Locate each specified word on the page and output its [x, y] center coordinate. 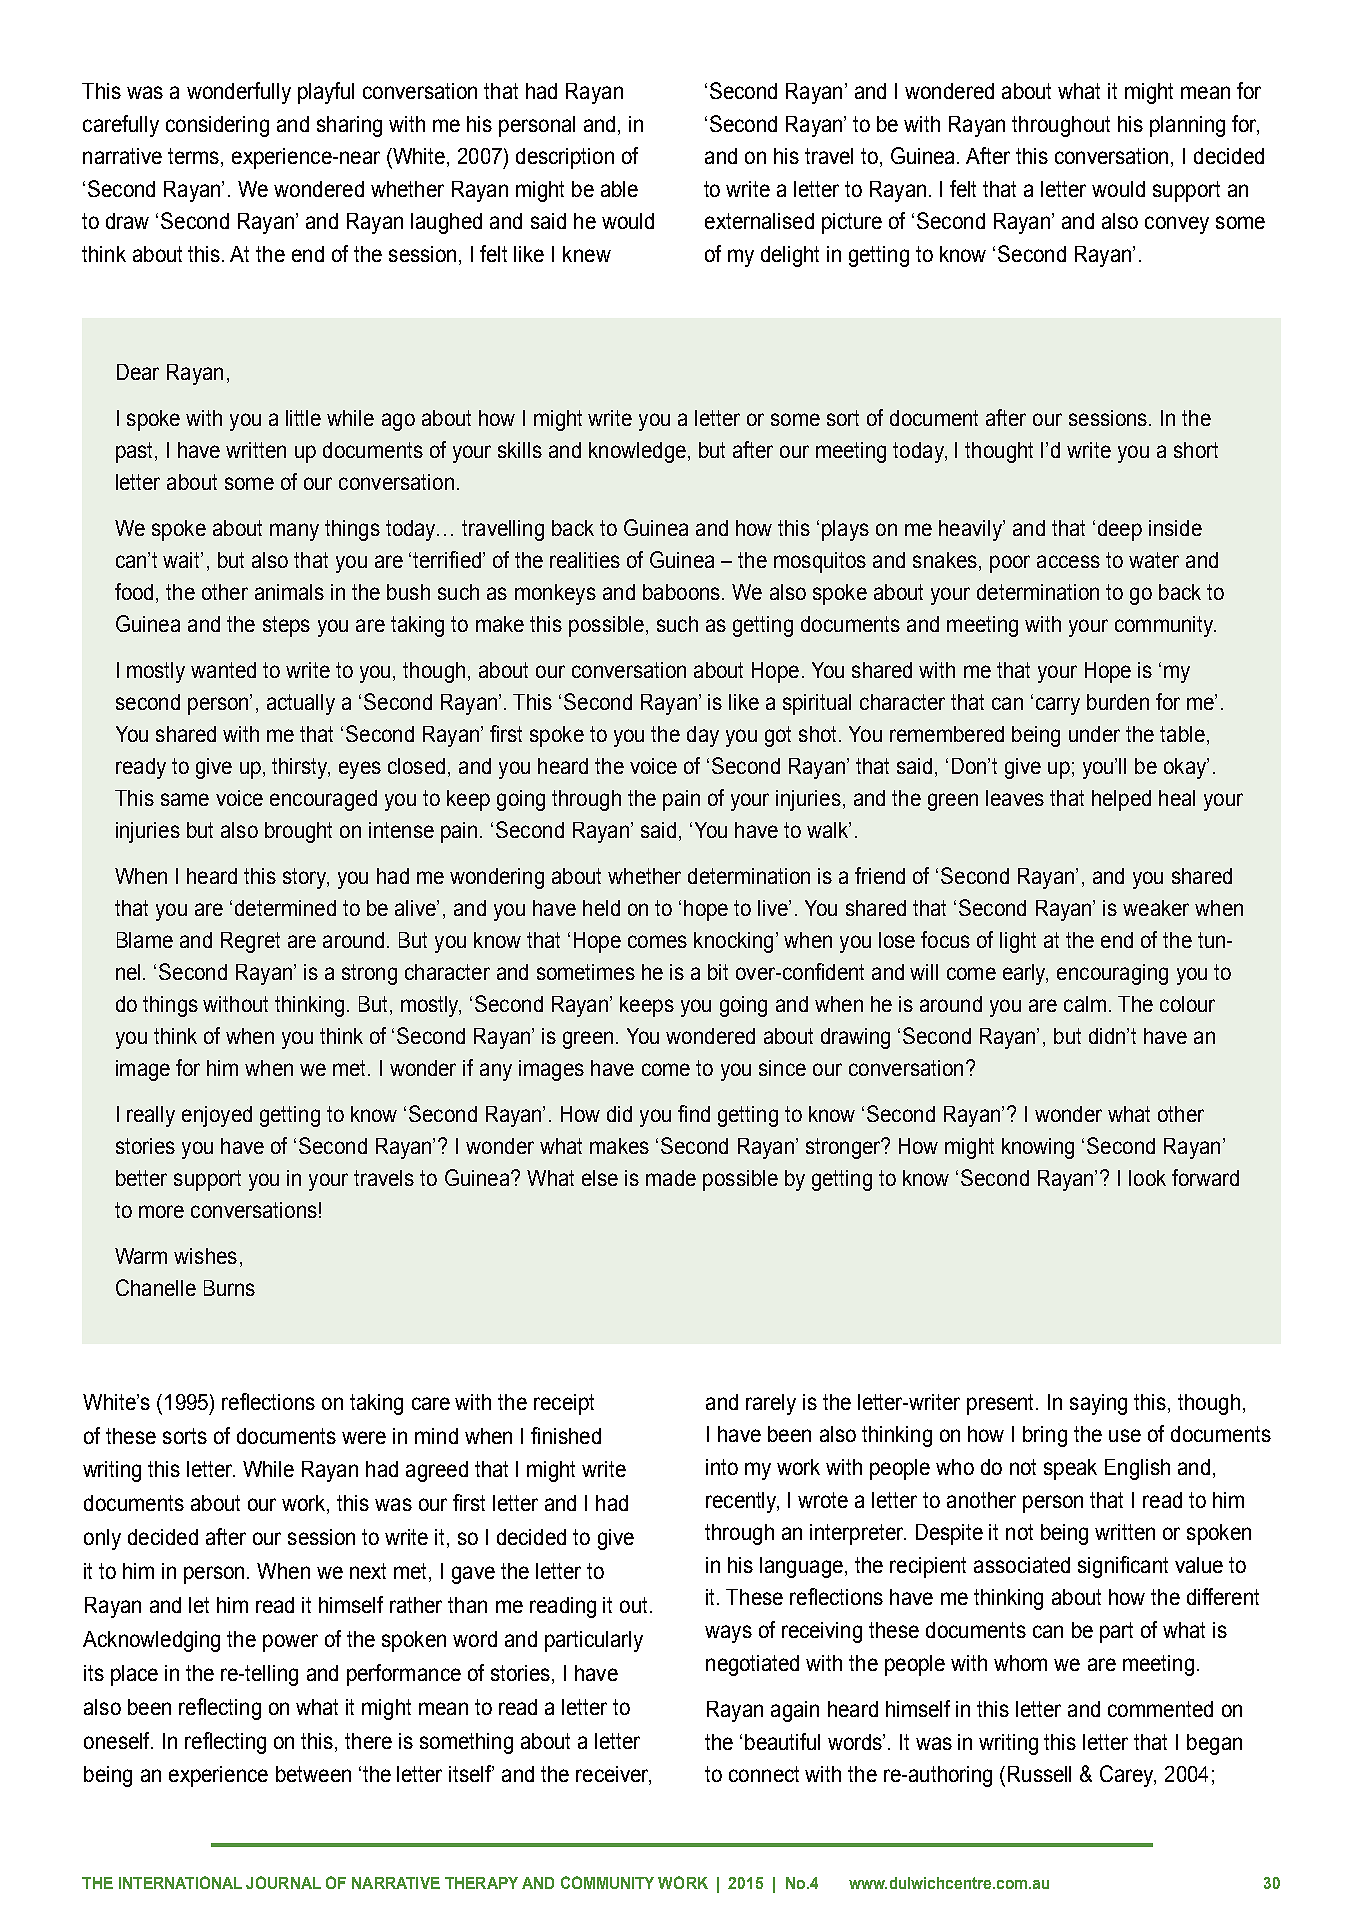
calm [1085, 1004]
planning [1187, 126]
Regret [250, 942]
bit [718, 972]
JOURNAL [283, 1882]
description [565, 158]
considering [217, 126]
